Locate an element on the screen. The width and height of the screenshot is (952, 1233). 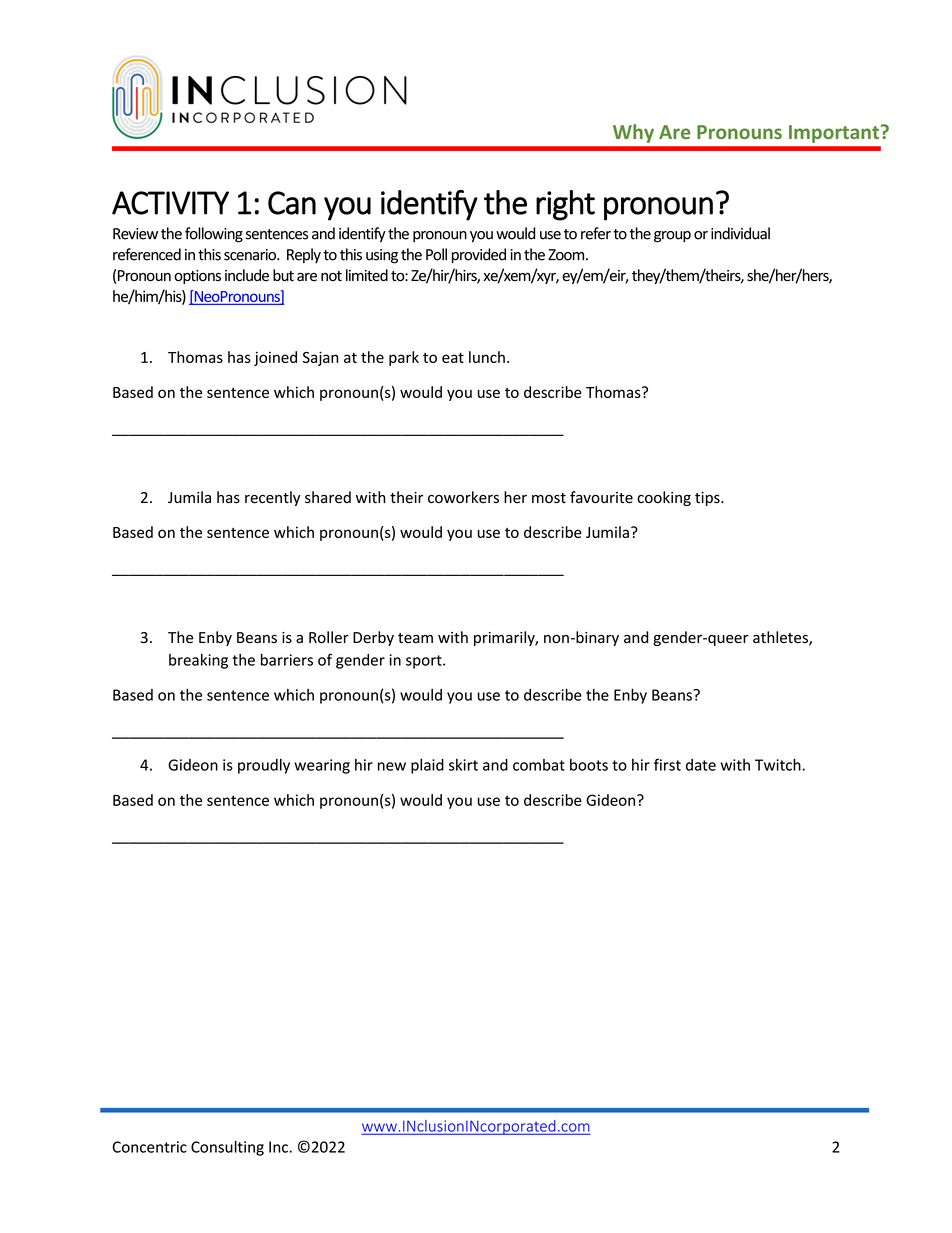
Twitch is located at coordinates (779, 764).
